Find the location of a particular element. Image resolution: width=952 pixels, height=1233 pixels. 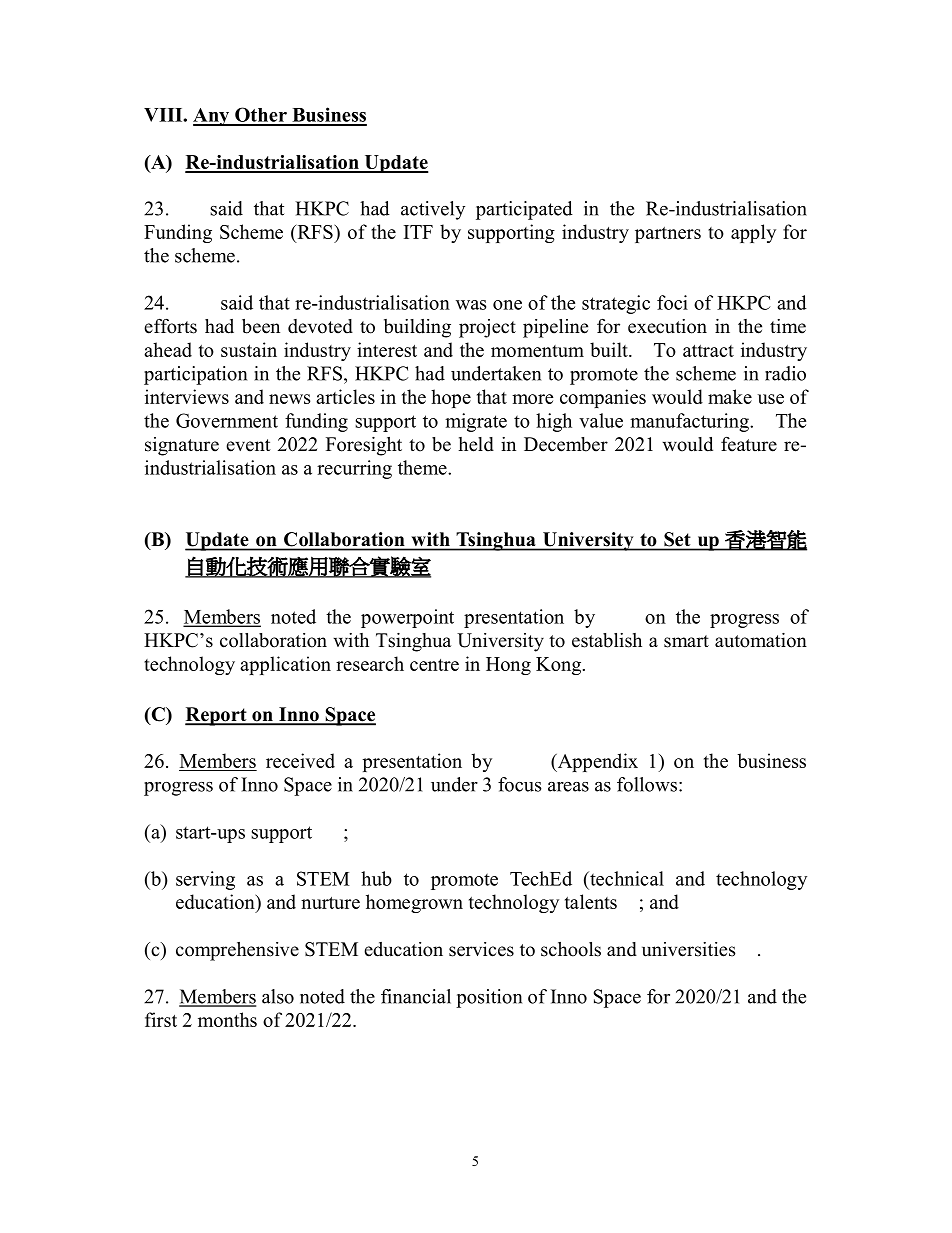

attract is located at coordinates (708, 351).
